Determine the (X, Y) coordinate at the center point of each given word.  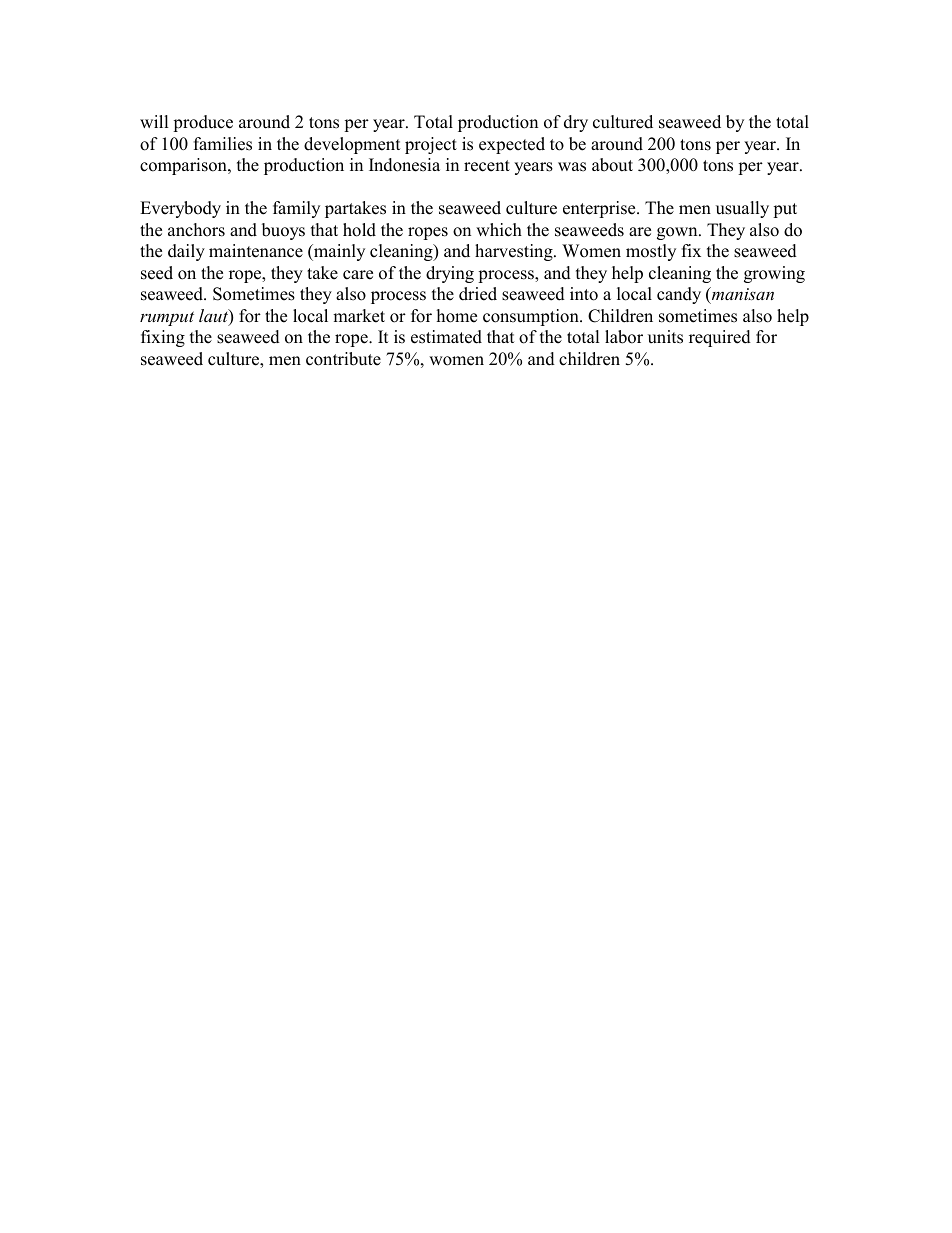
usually (742, 209)
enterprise (600, 209)
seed (157, 273)
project (431, 145)
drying (450, 274)
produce (203, 123)
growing (774, 274)
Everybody (180, 209)
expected (512, 145)
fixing (163, 338)
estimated (446, 337)
